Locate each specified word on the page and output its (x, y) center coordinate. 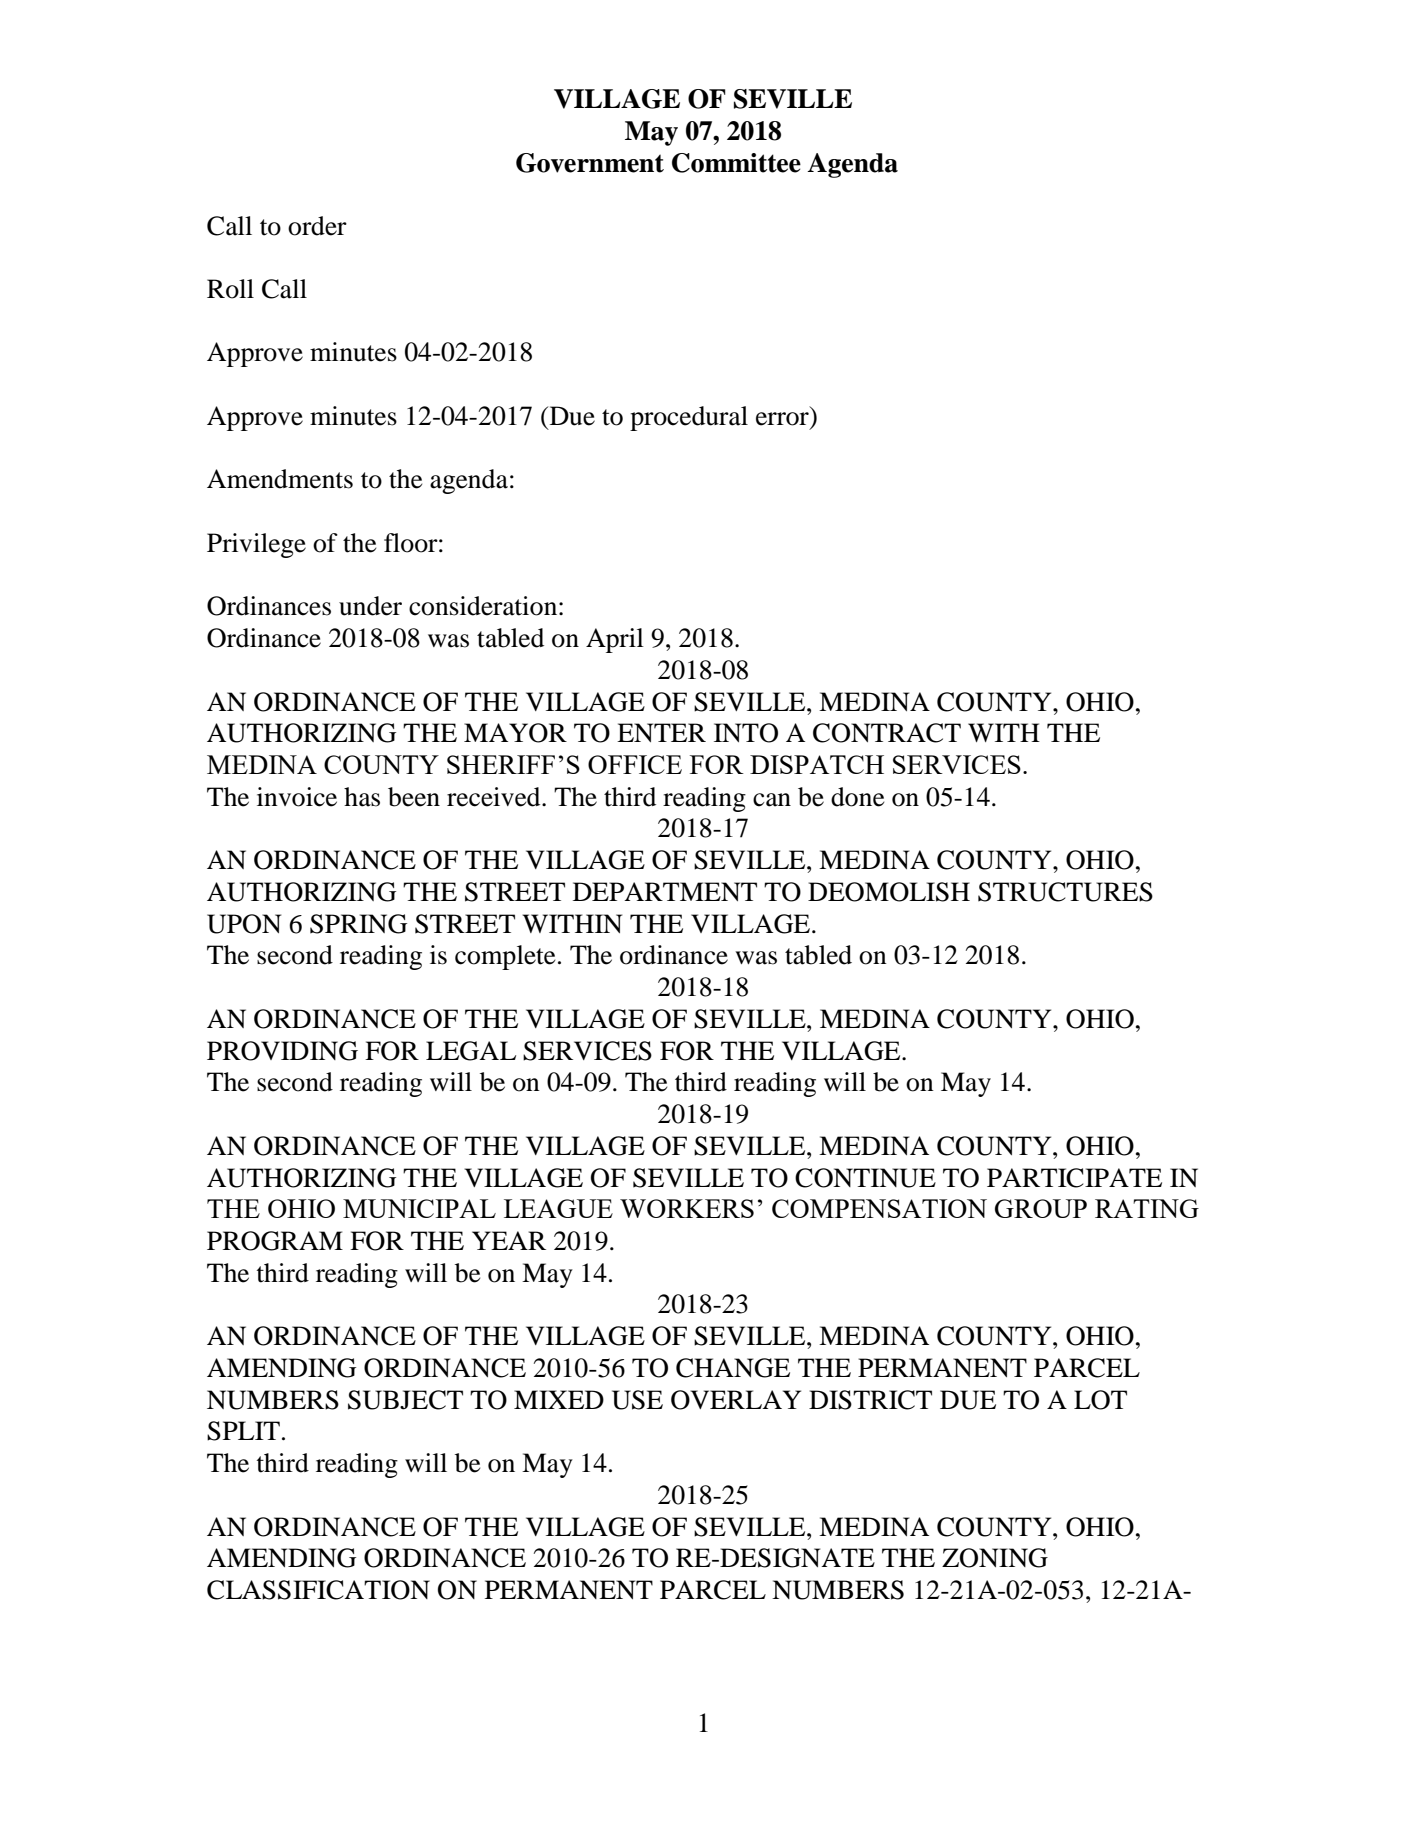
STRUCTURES (1065, 892)
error (782, 419)
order (317, 226)
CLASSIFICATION (318, 1590)
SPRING (358, 924)
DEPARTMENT (665, 891)
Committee (736, 163)
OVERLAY (736, 1400)
